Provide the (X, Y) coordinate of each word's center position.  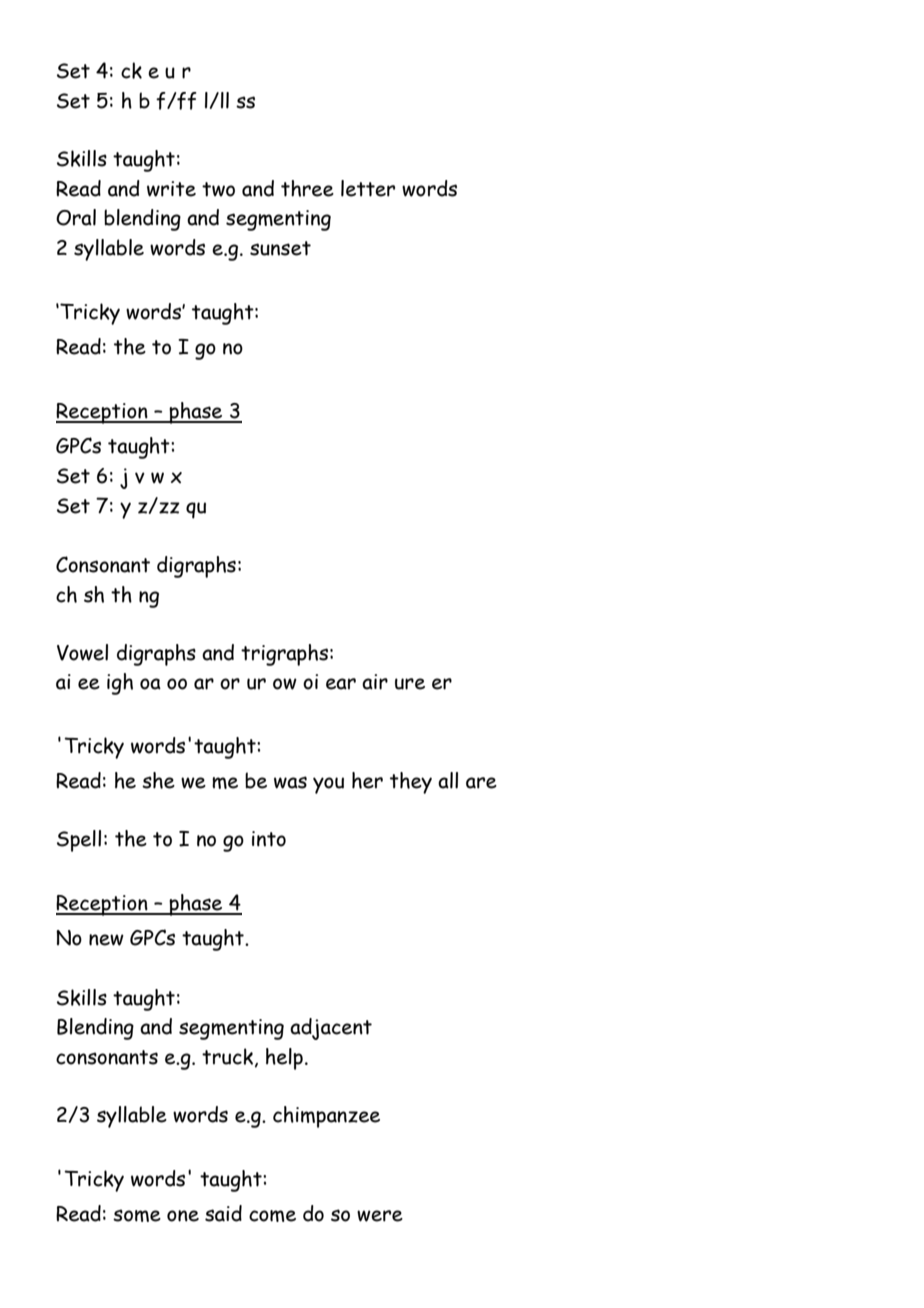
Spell (79, 841)
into (269, 839)
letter (368, 188)
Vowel (82, 652)
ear (341, 684)
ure (410, 684)
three (307, 188)
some (137, 1215)
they (411, 783)
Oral (76, 217)
